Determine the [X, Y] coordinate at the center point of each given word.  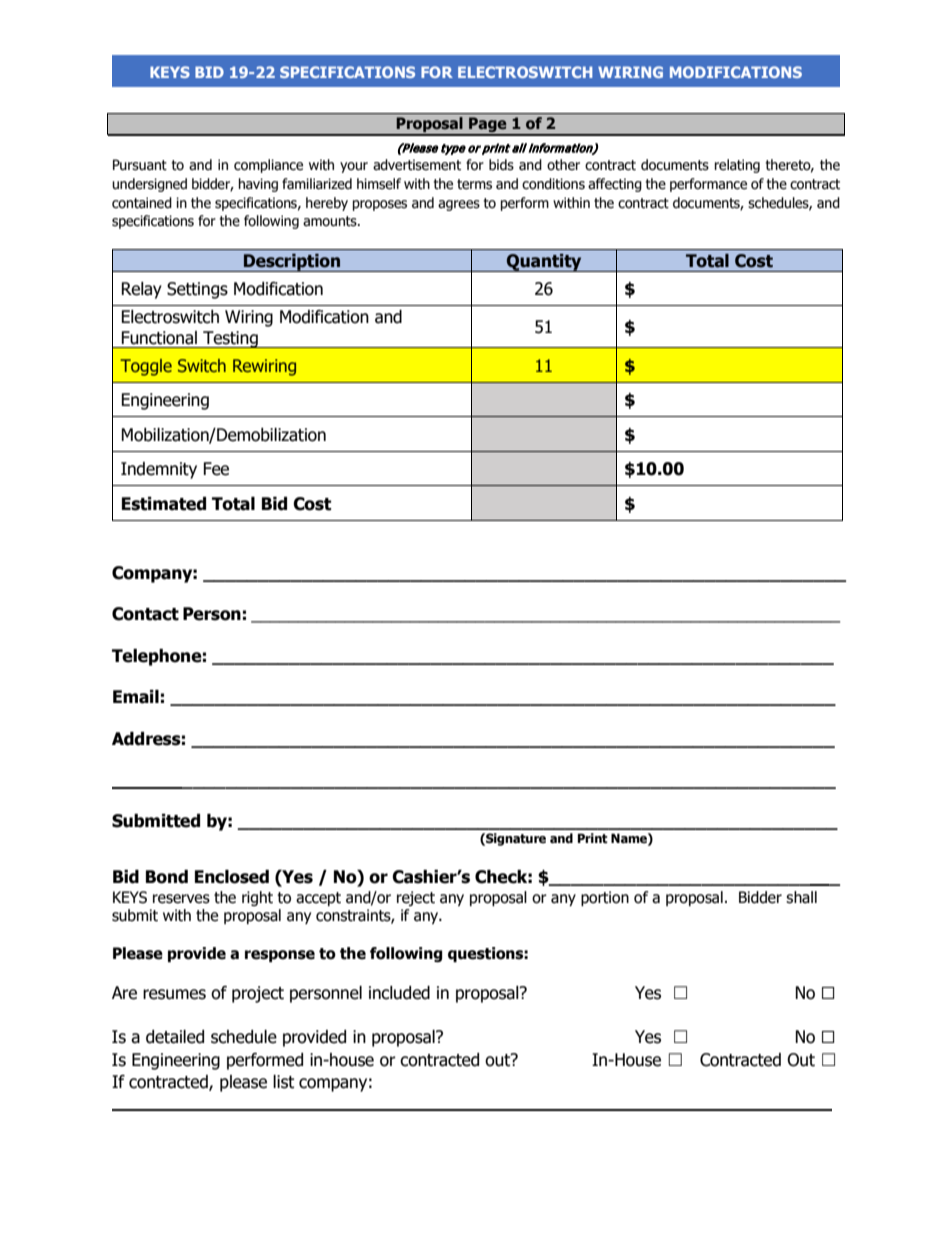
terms [474, 184]
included [399, 993]
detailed [175, 1037]
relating [737, 166]
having [258, 185]
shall [801, 897]
